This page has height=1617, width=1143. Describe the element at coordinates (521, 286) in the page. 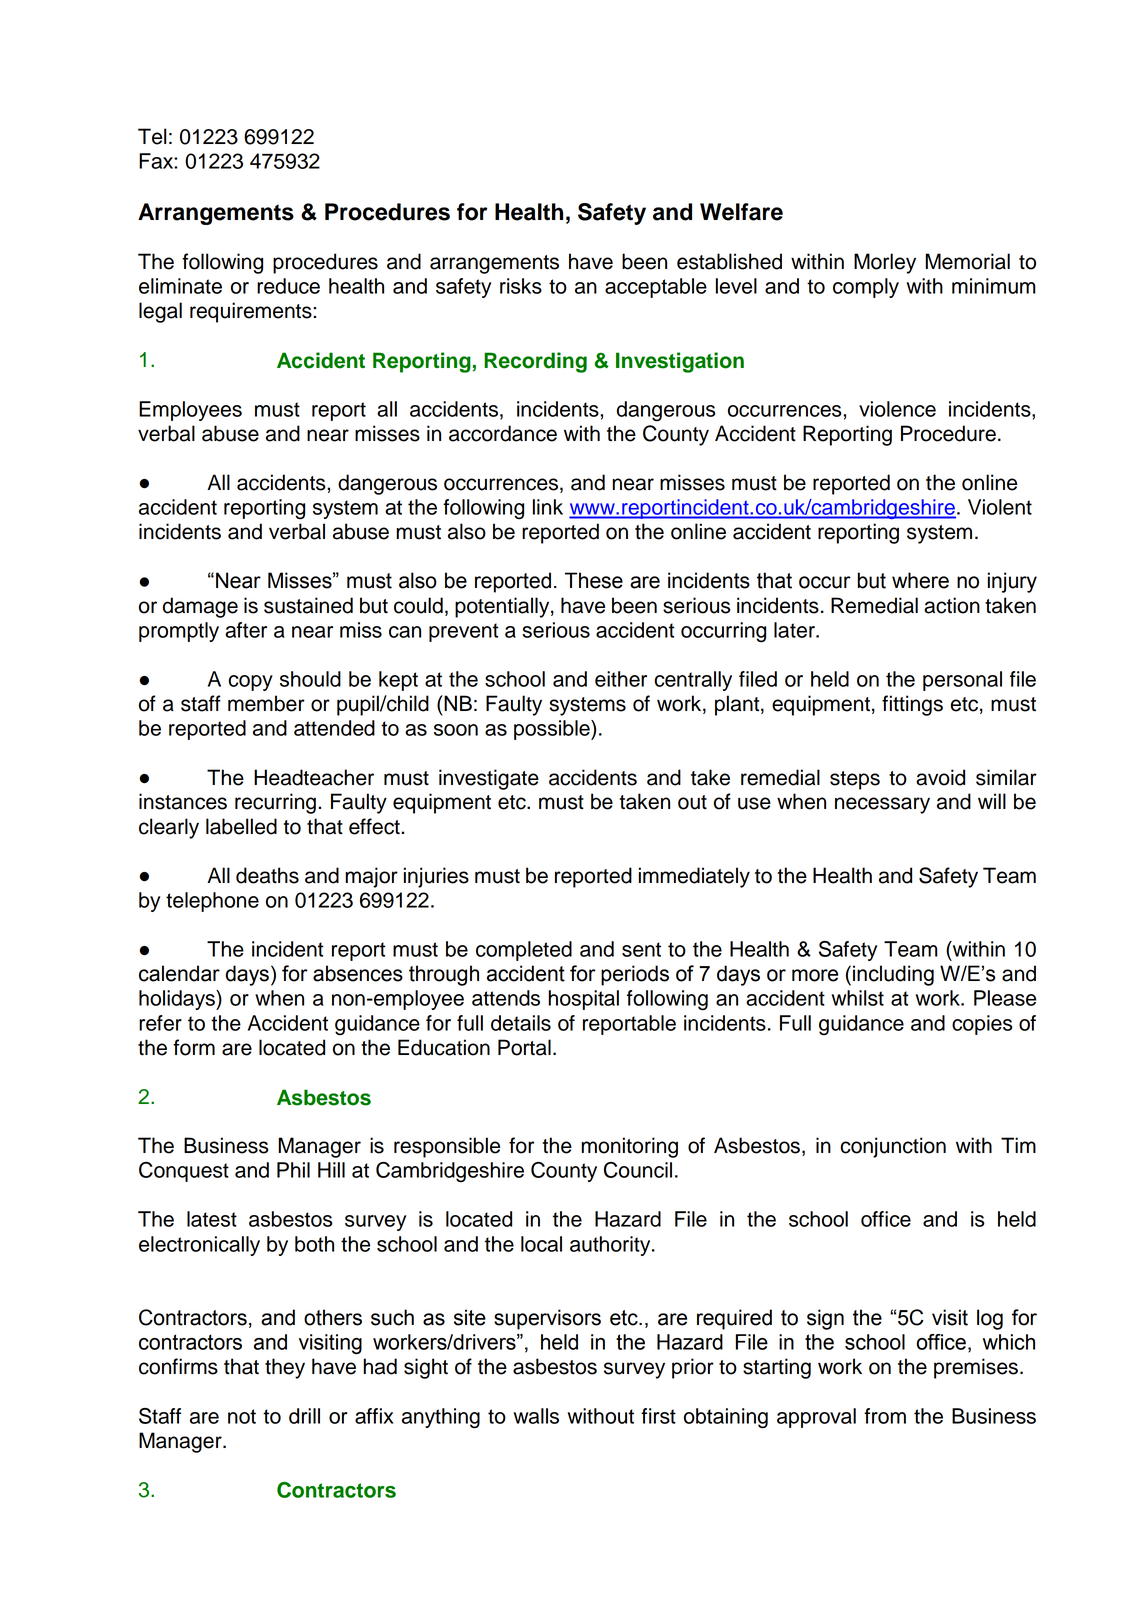

I see `risks` at that location.
